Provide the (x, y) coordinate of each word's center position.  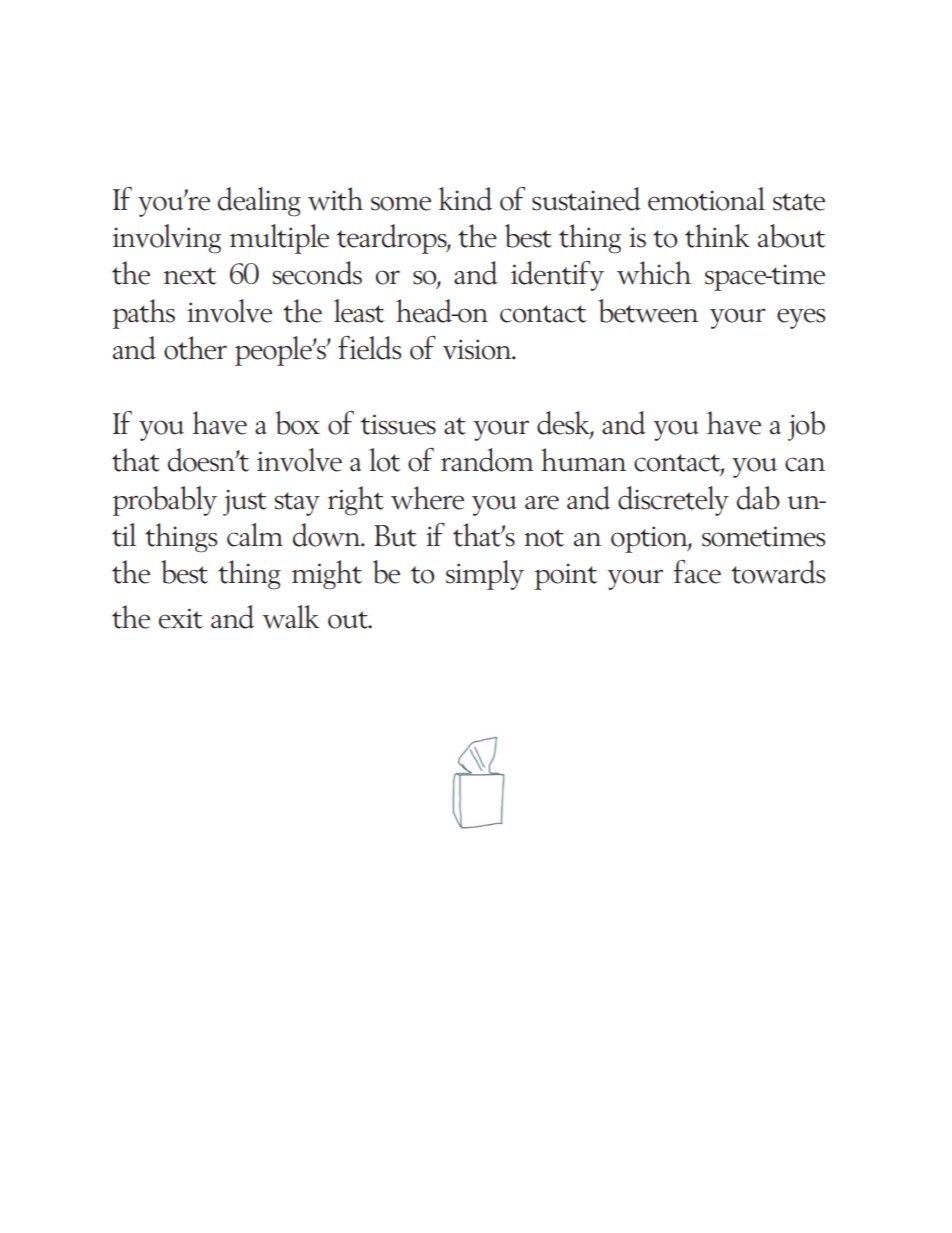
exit (181, 618)
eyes (801, 318)
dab (758, 498)
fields (369, 348)
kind (465, 199)
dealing (259, 202)
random (487, 460)
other (195, 348)
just (245, 503)
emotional (706, 199)
